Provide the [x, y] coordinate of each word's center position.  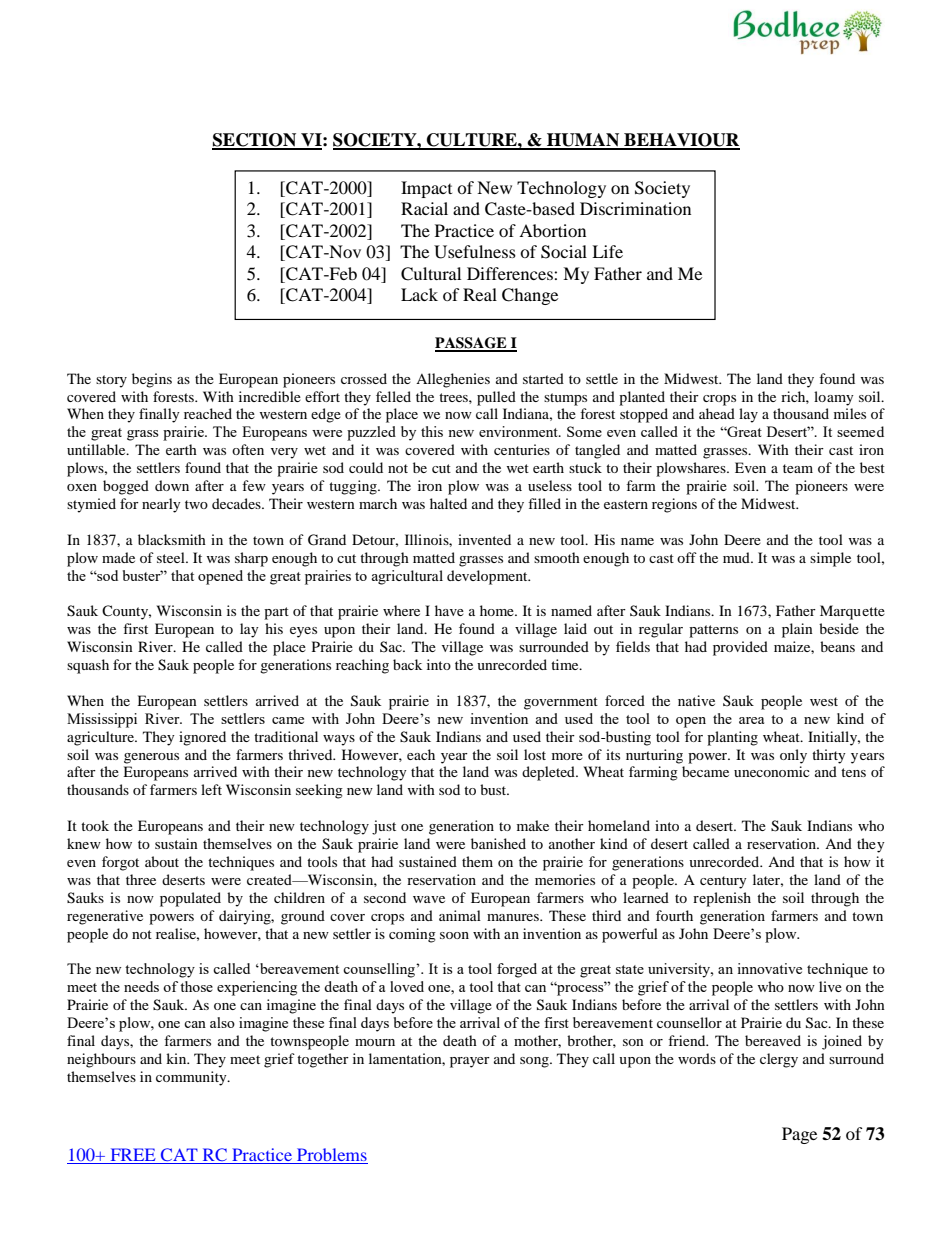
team [798, 468]
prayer [470, 1062]
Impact [426, 189]
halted [448, 503]
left [211, 789]
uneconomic [772, 771]
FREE [133, 1156]
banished [498, 843]
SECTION [255, 141]
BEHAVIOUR [681, 141]
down [172, 485]
